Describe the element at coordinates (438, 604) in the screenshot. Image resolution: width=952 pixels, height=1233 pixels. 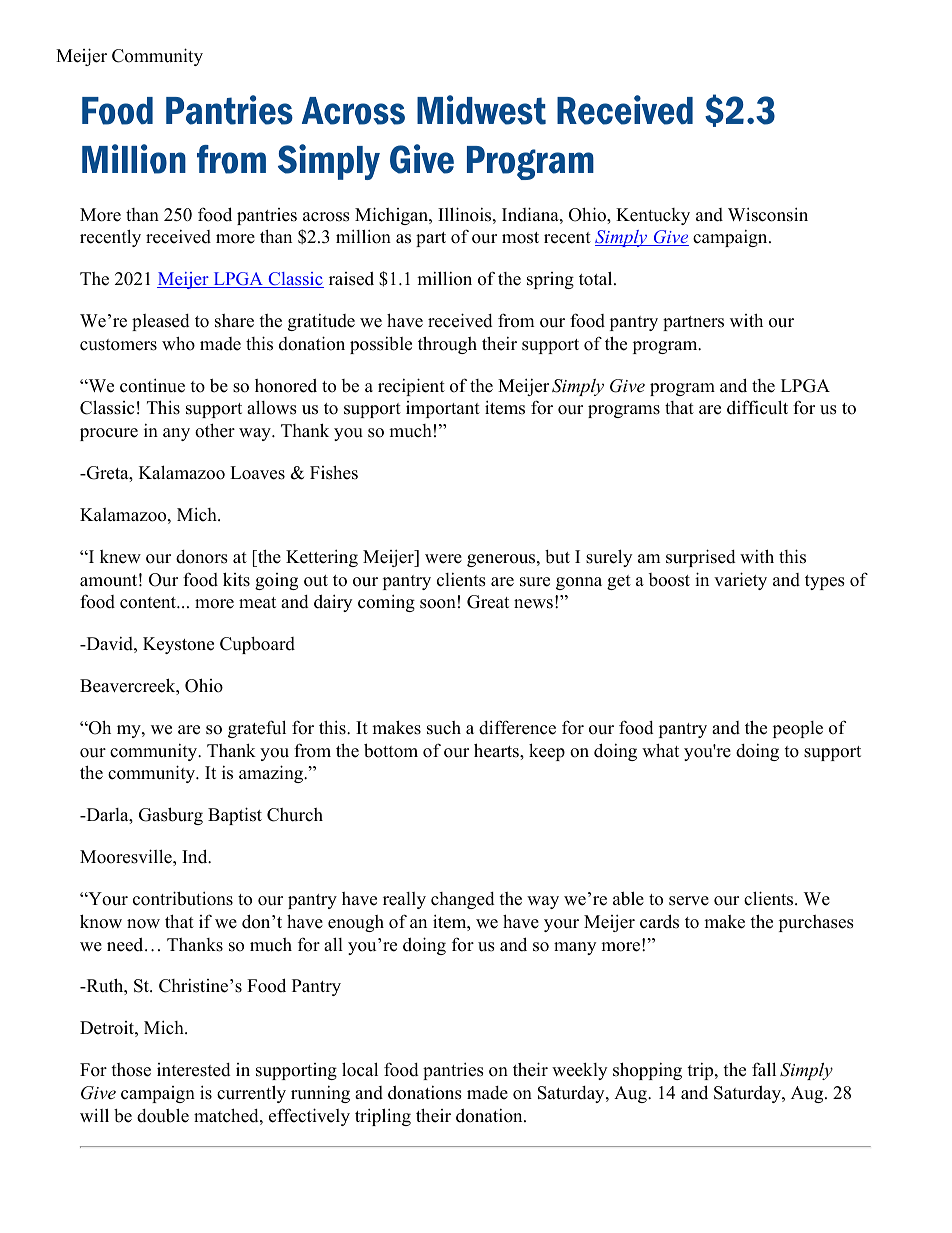
I see `soon` at that location.
